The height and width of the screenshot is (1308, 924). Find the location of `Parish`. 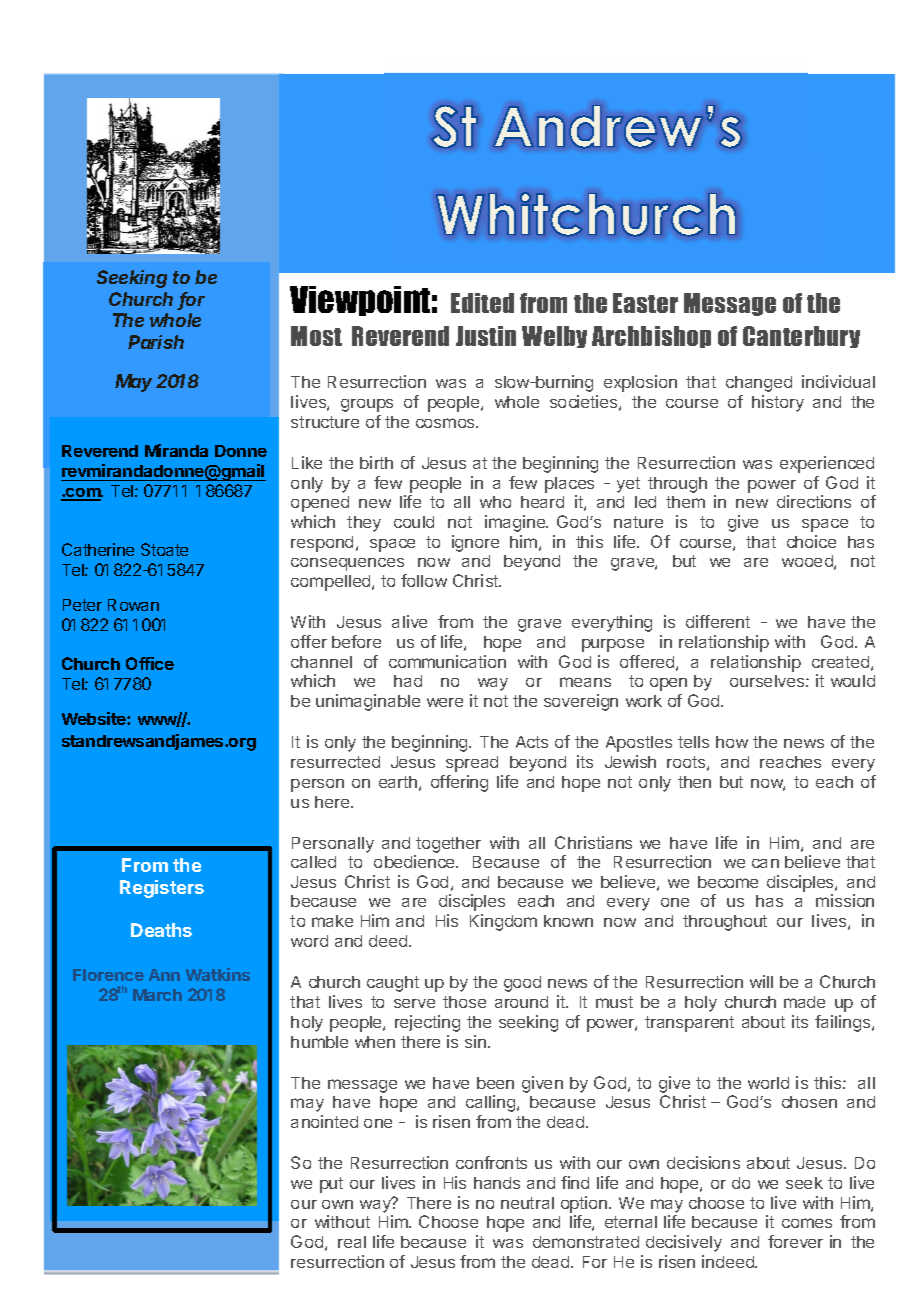

Parish is located at coordinates (156, 342).
